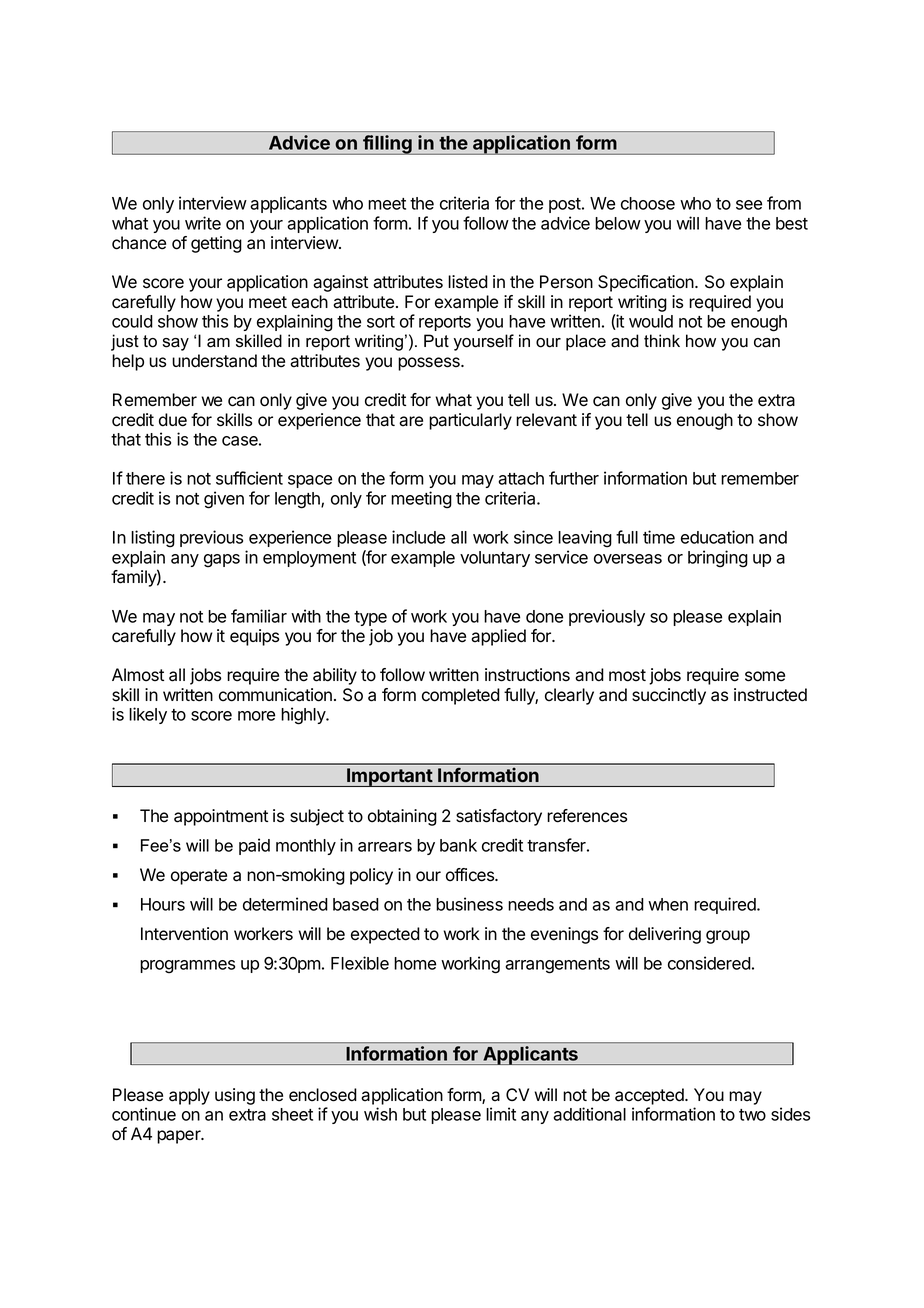 This screenshot has width=924, height=1308. Describe the element at coordinates (189, 1096) in the screenshot. I see `apply` at that location.
